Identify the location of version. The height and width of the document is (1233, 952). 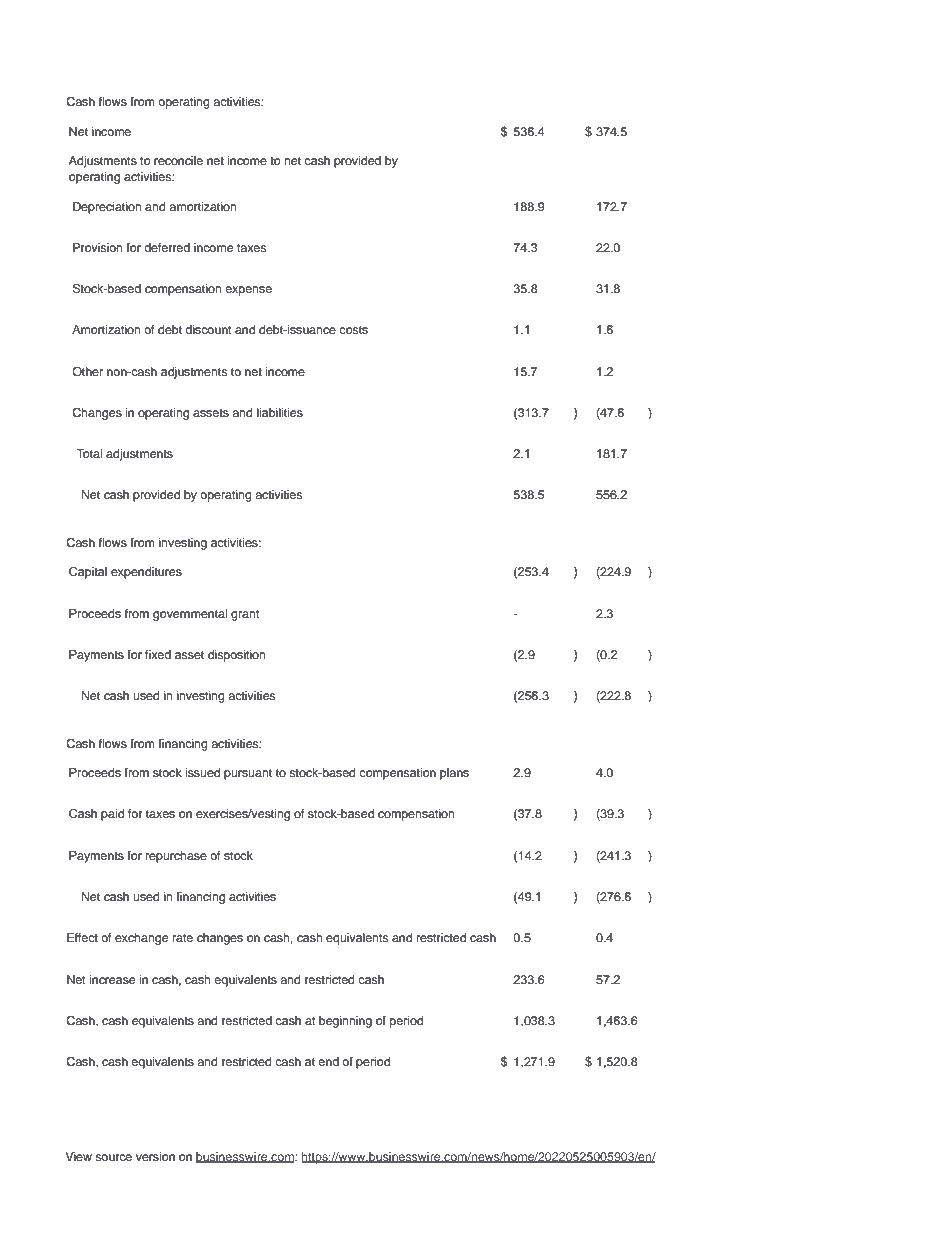
(155, 1156).
